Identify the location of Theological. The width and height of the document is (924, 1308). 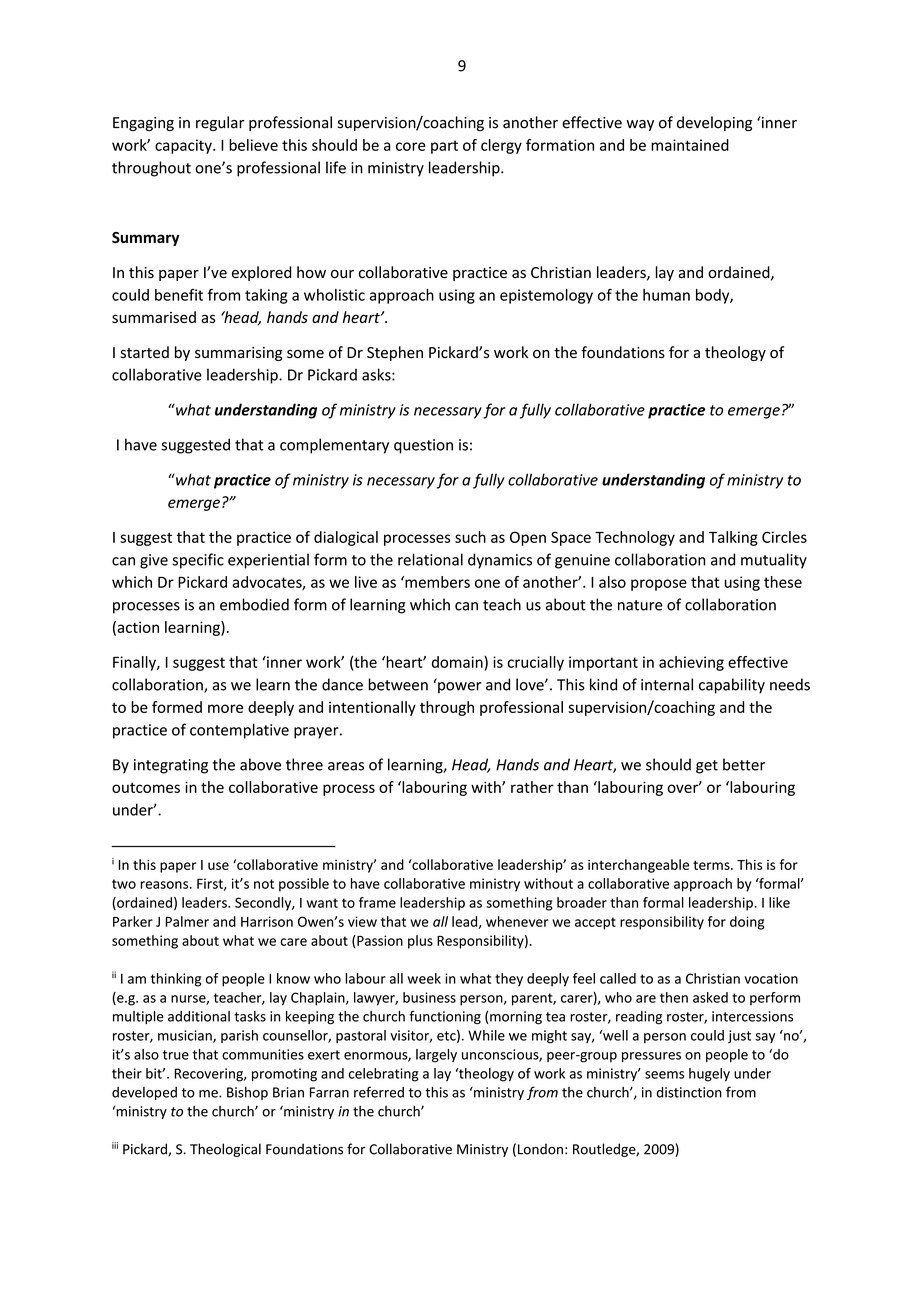
(225, 1150).
